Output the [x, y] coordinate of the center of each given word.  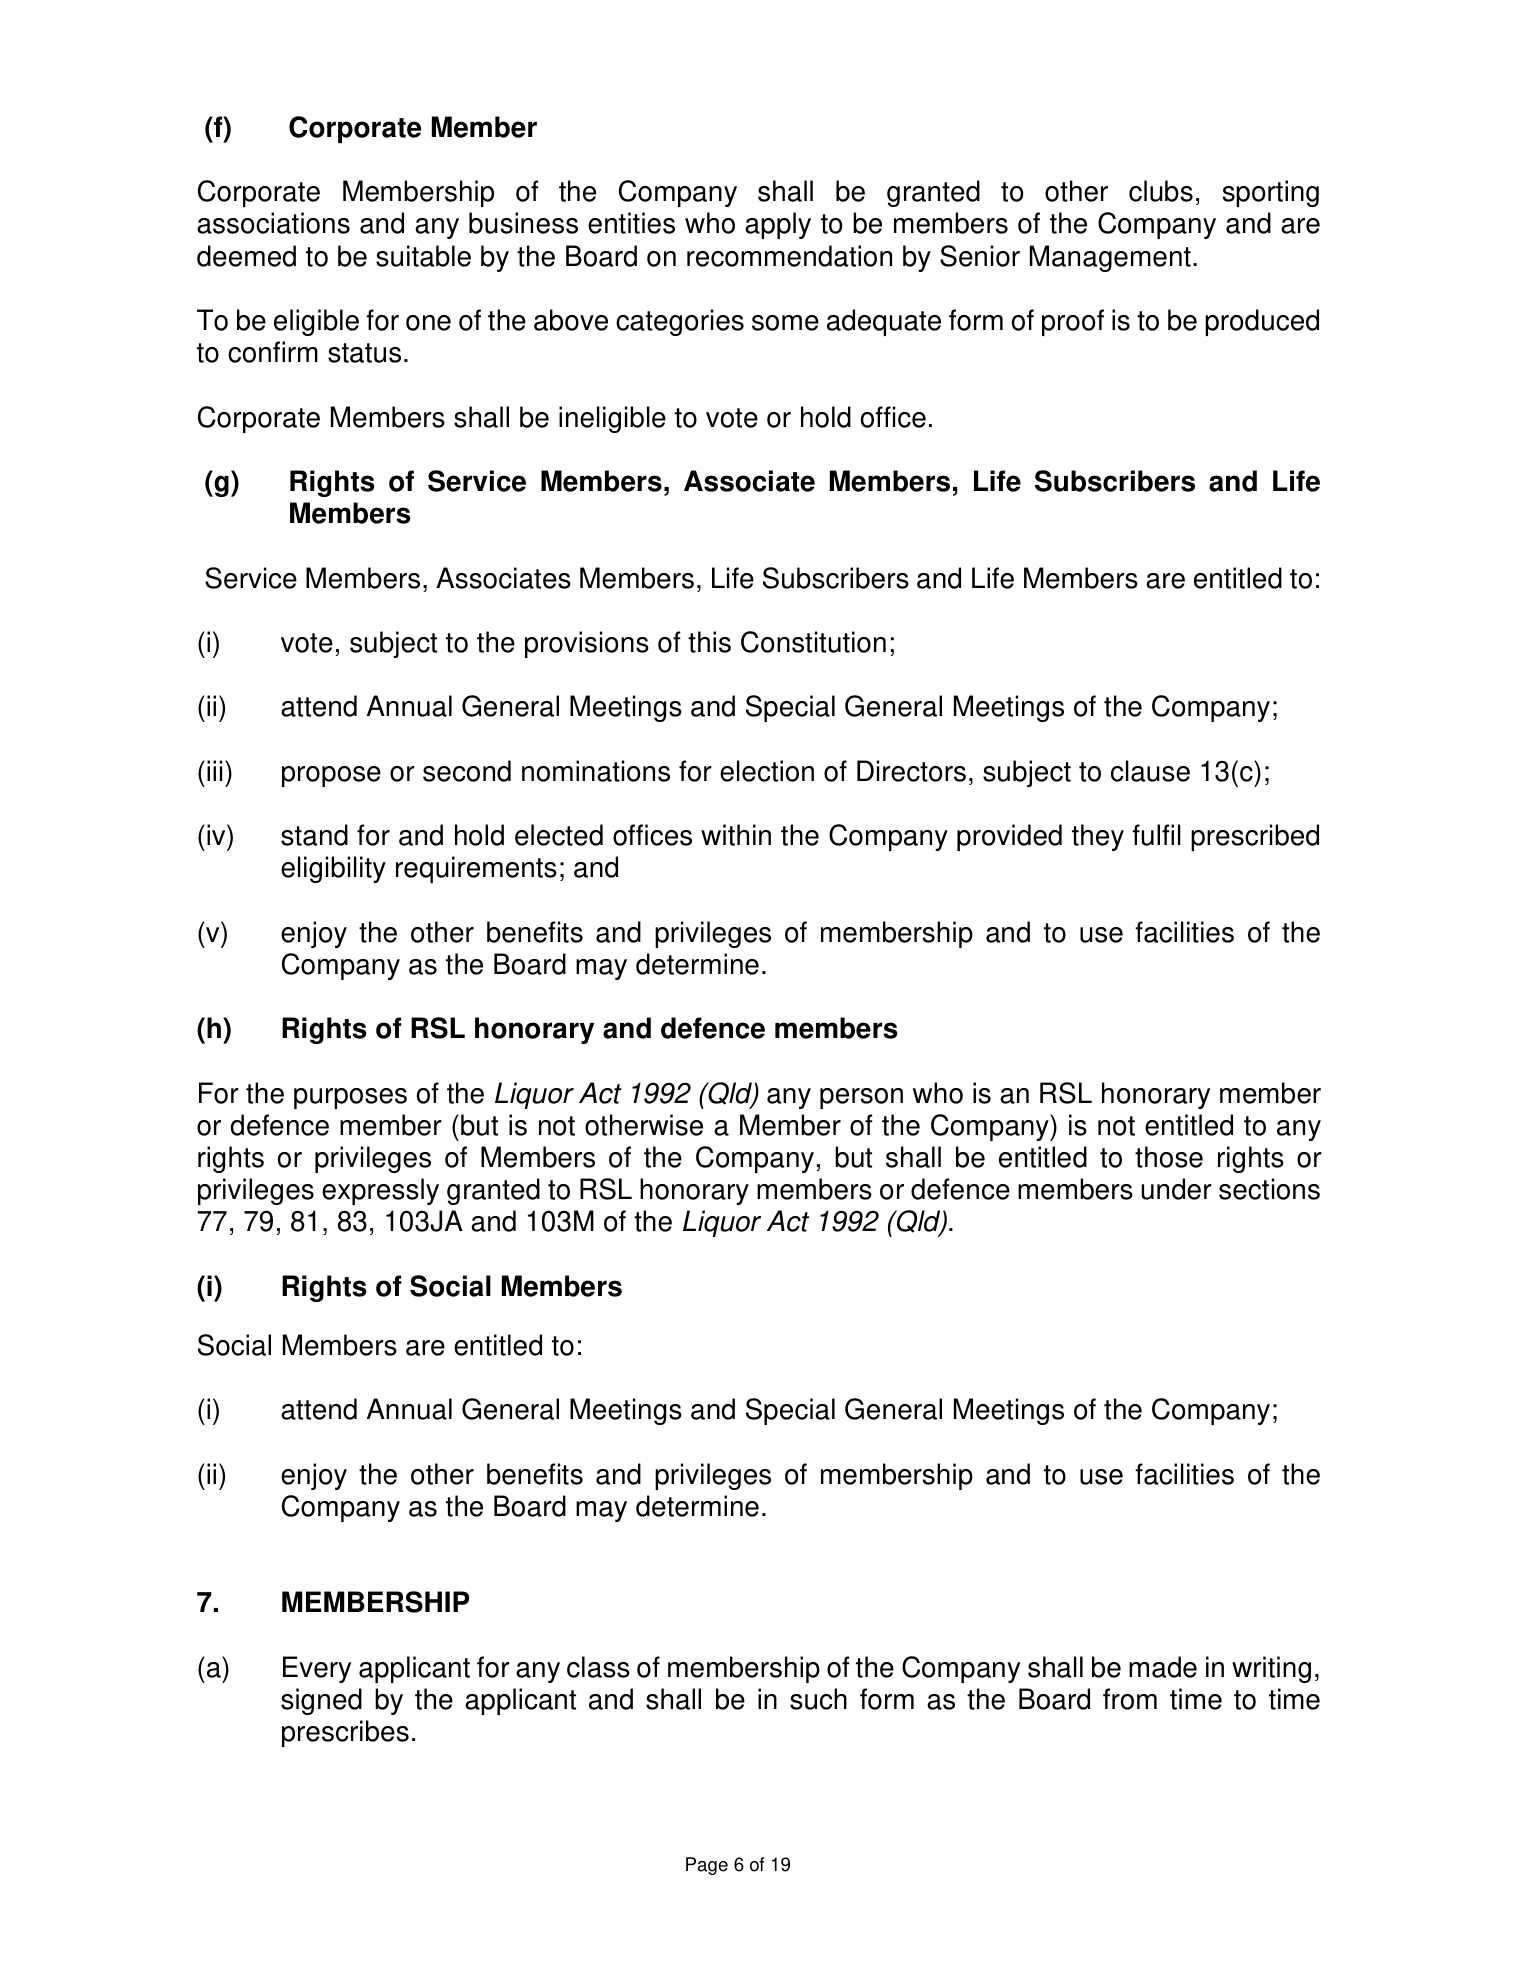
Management [1110, 258]
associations [273, 223]
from [1130, 1699]
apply [778, 225]
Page [707, 1866]
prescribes [345, 1733]
